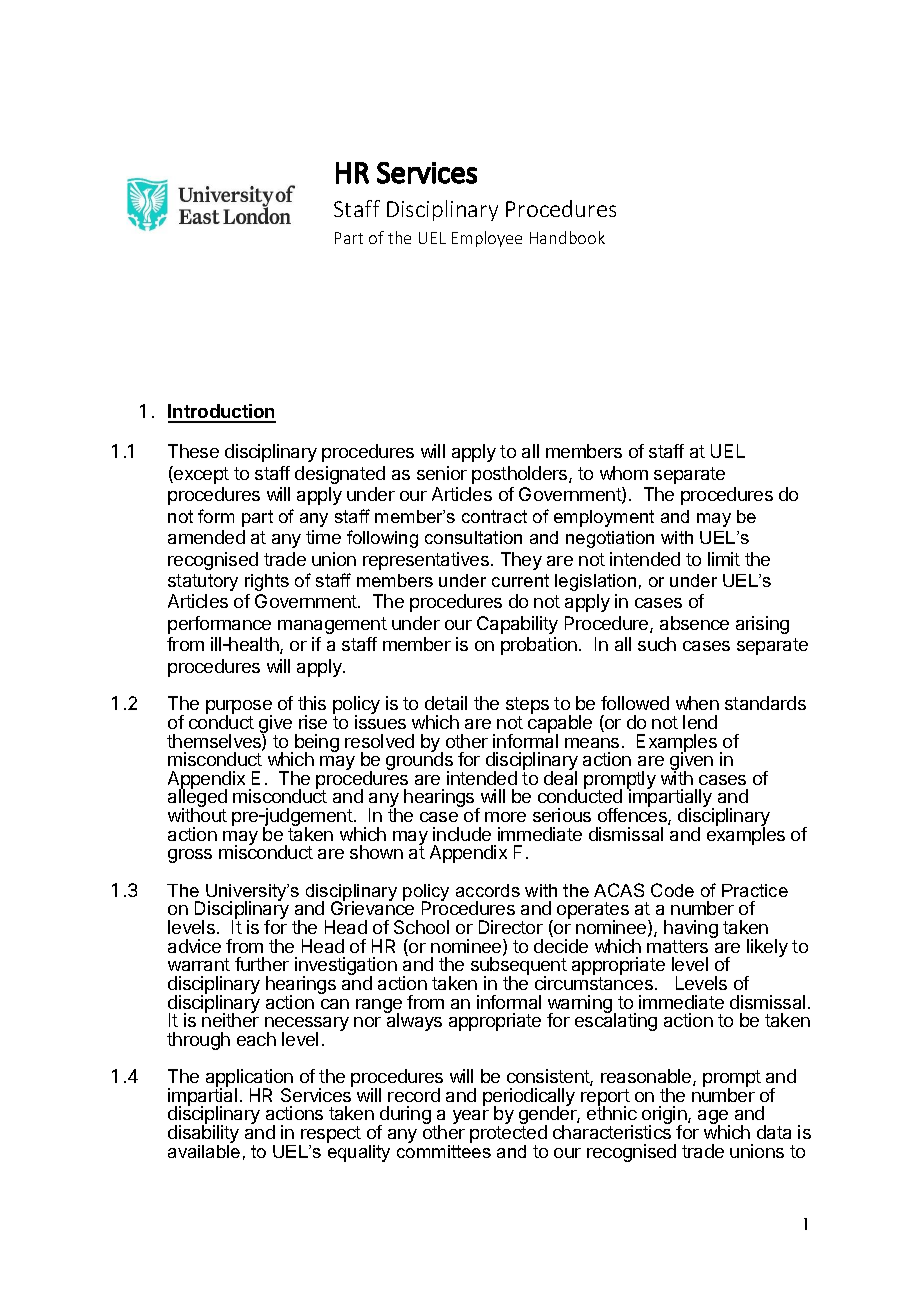  Describe the element at coordinates (190, 856) in the image. I see `gross` at that location.
